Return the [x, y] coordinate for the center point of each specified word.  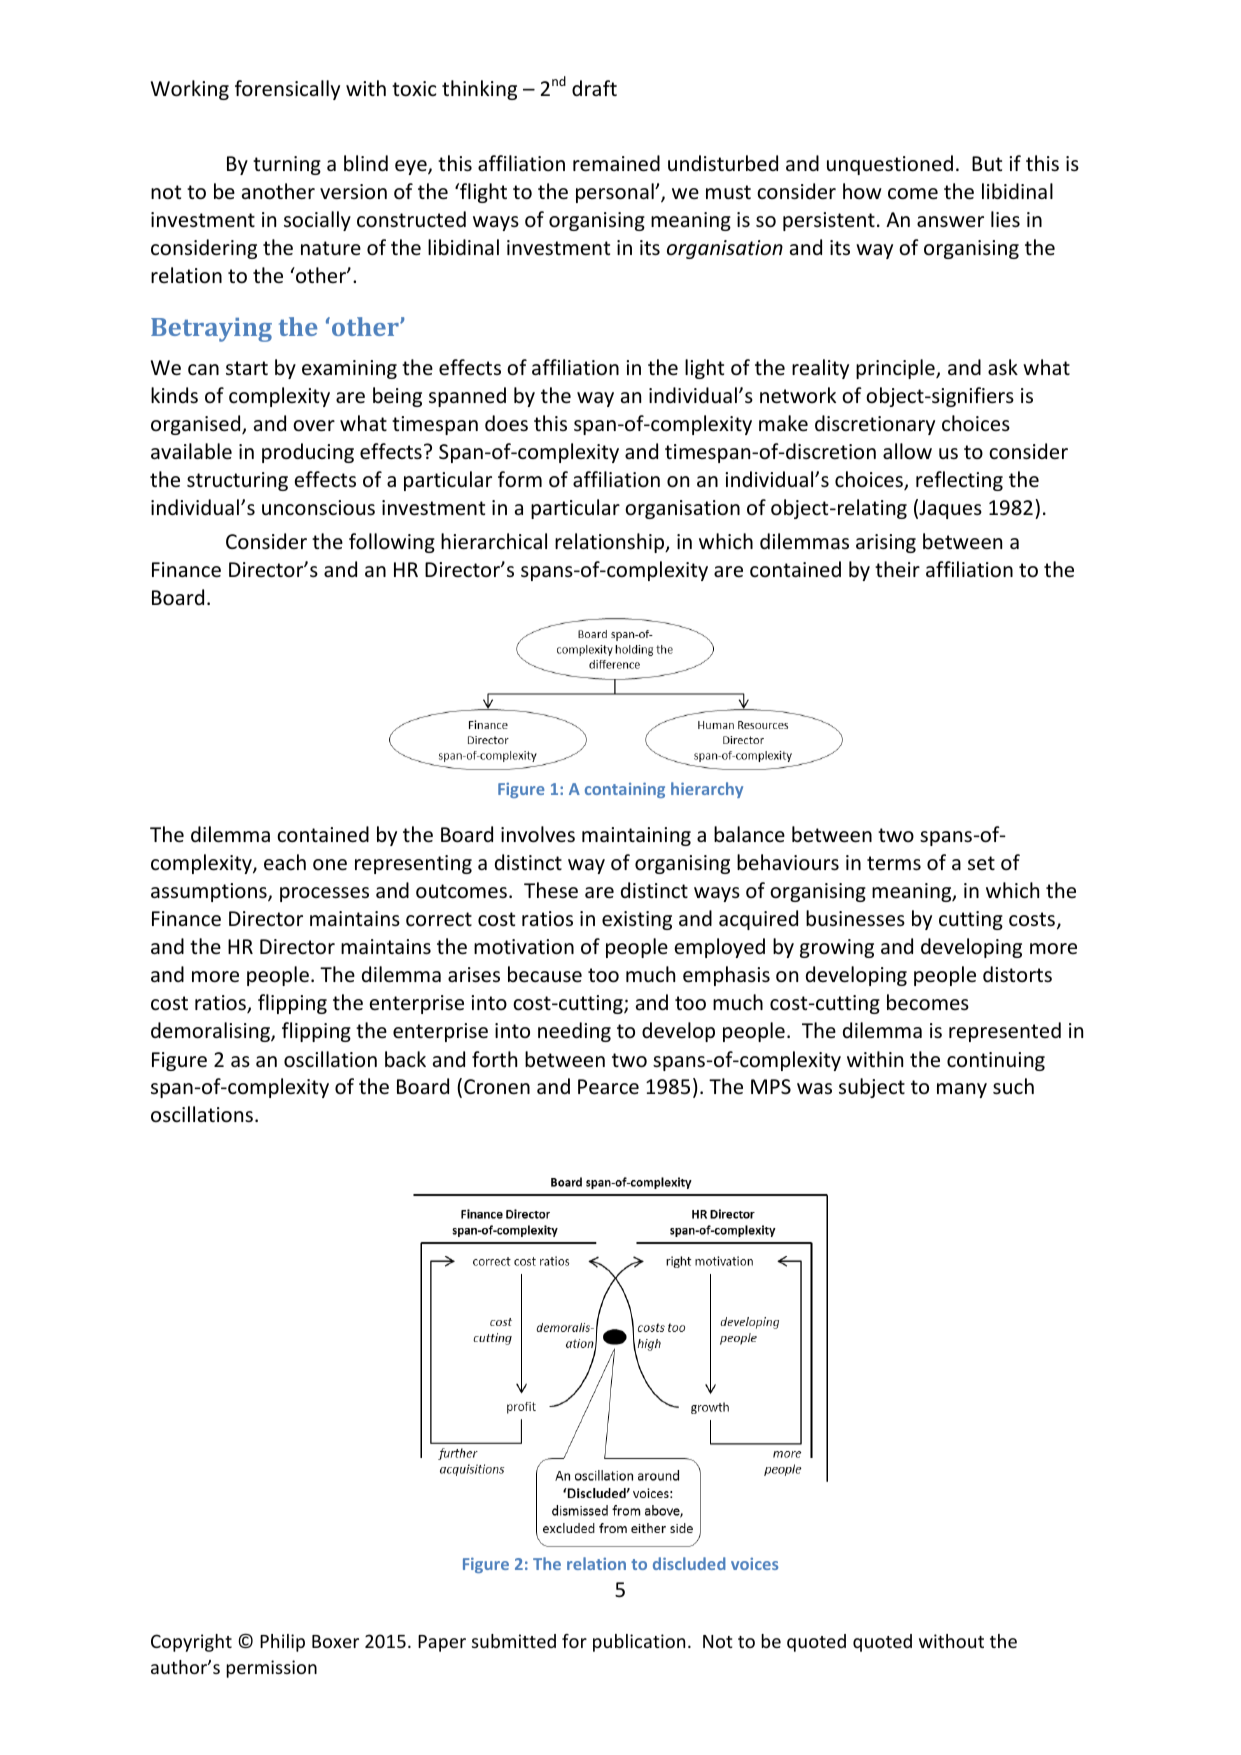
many [962, 1090]
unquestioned [890, 165]
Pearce [608, 1087]
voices [754, 1564]
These [551, 890]
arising [886, 543]
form [520, 479]
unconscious [318, 508]
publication [639, 1643]
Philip [282, 1643]
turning [287, 165]
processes [324, 894]
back [405, 1059]
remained [616, 163]
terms [894, 863]
